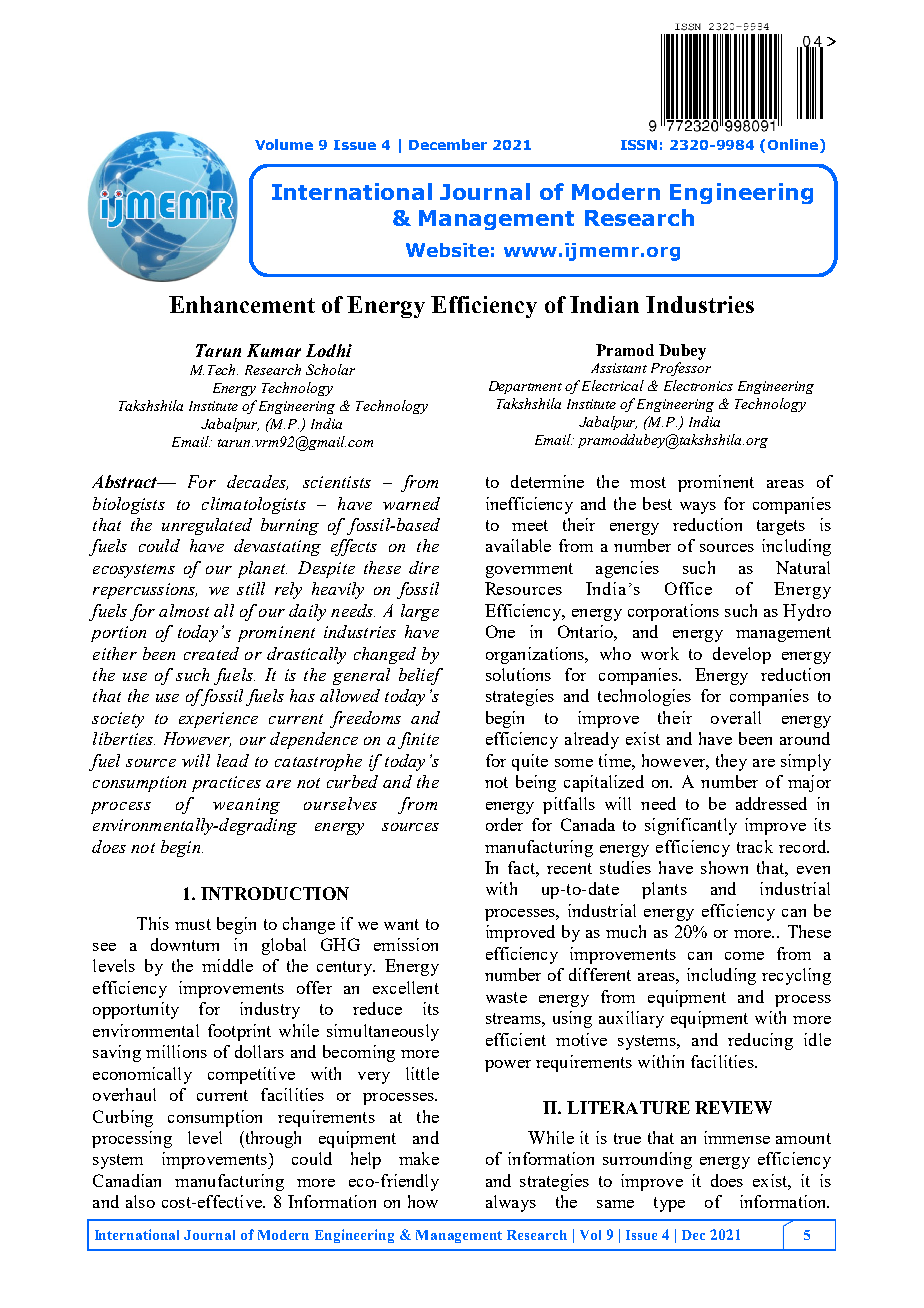  What do you see at coordinates (688, 588) in the image?
I see `Office` at bounding box center [688, 588].
